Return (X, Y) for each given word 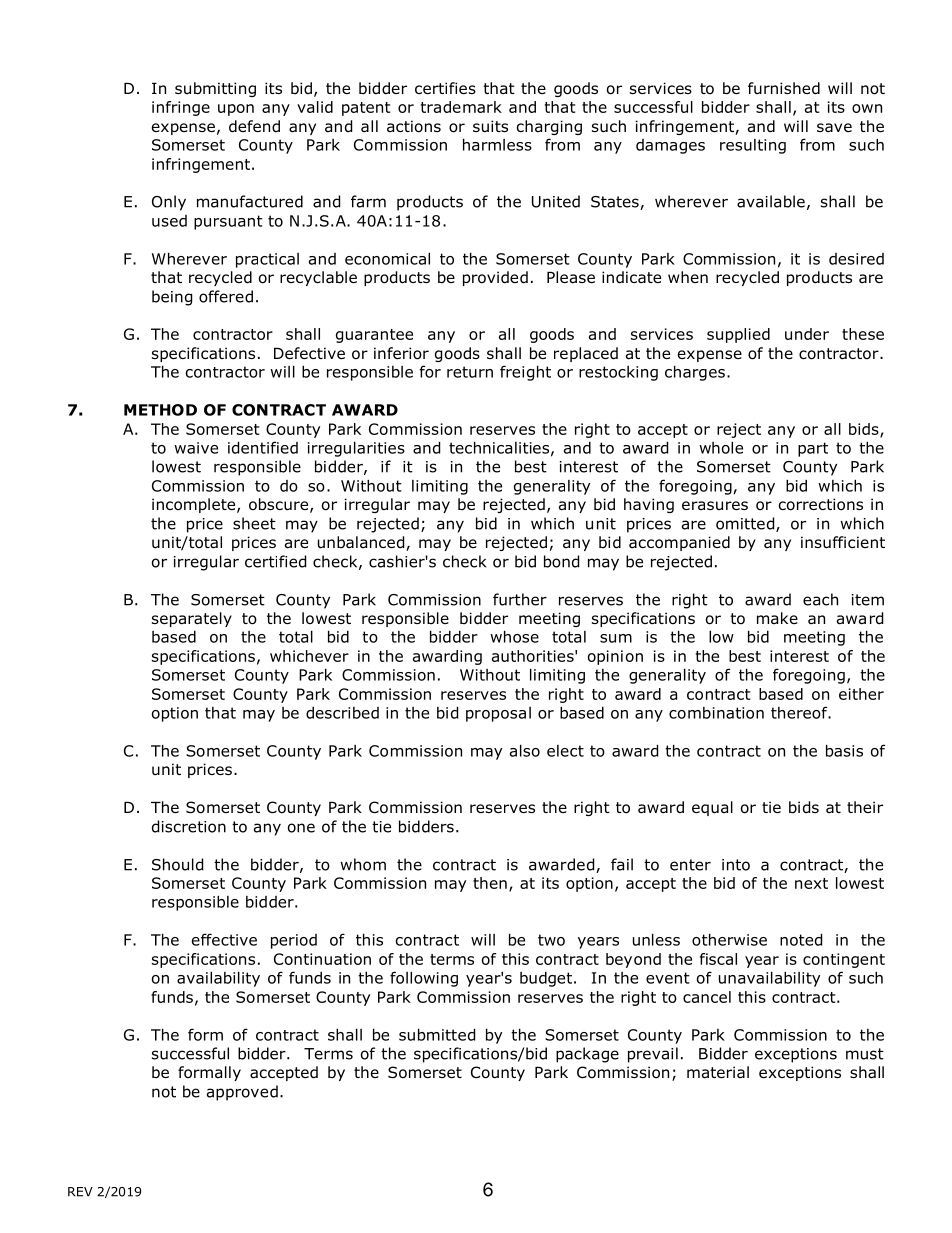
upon (236, 110)
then (490, 883)
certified (275, 561)
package (587, 1055)
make (777, 618)
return (470, 372)
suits (490, 126)
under (807, 334)
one (301, 828)
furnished (784, 88)
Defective (309, 353)
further (520, 599)
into (736, 865)
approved (242, 1093)
